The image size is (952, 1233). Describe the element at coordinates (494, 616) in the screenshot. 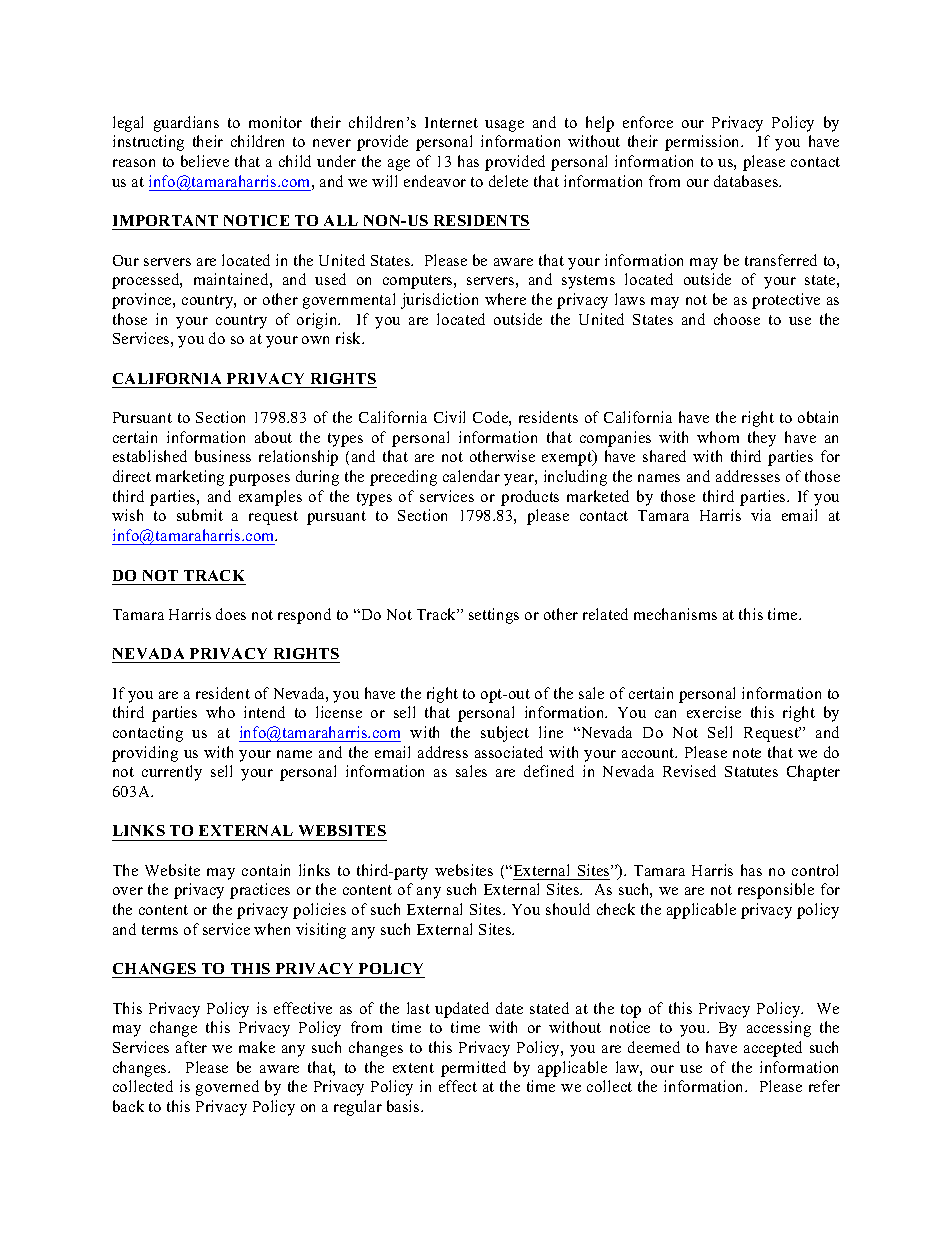

I see `settings` at that location.
